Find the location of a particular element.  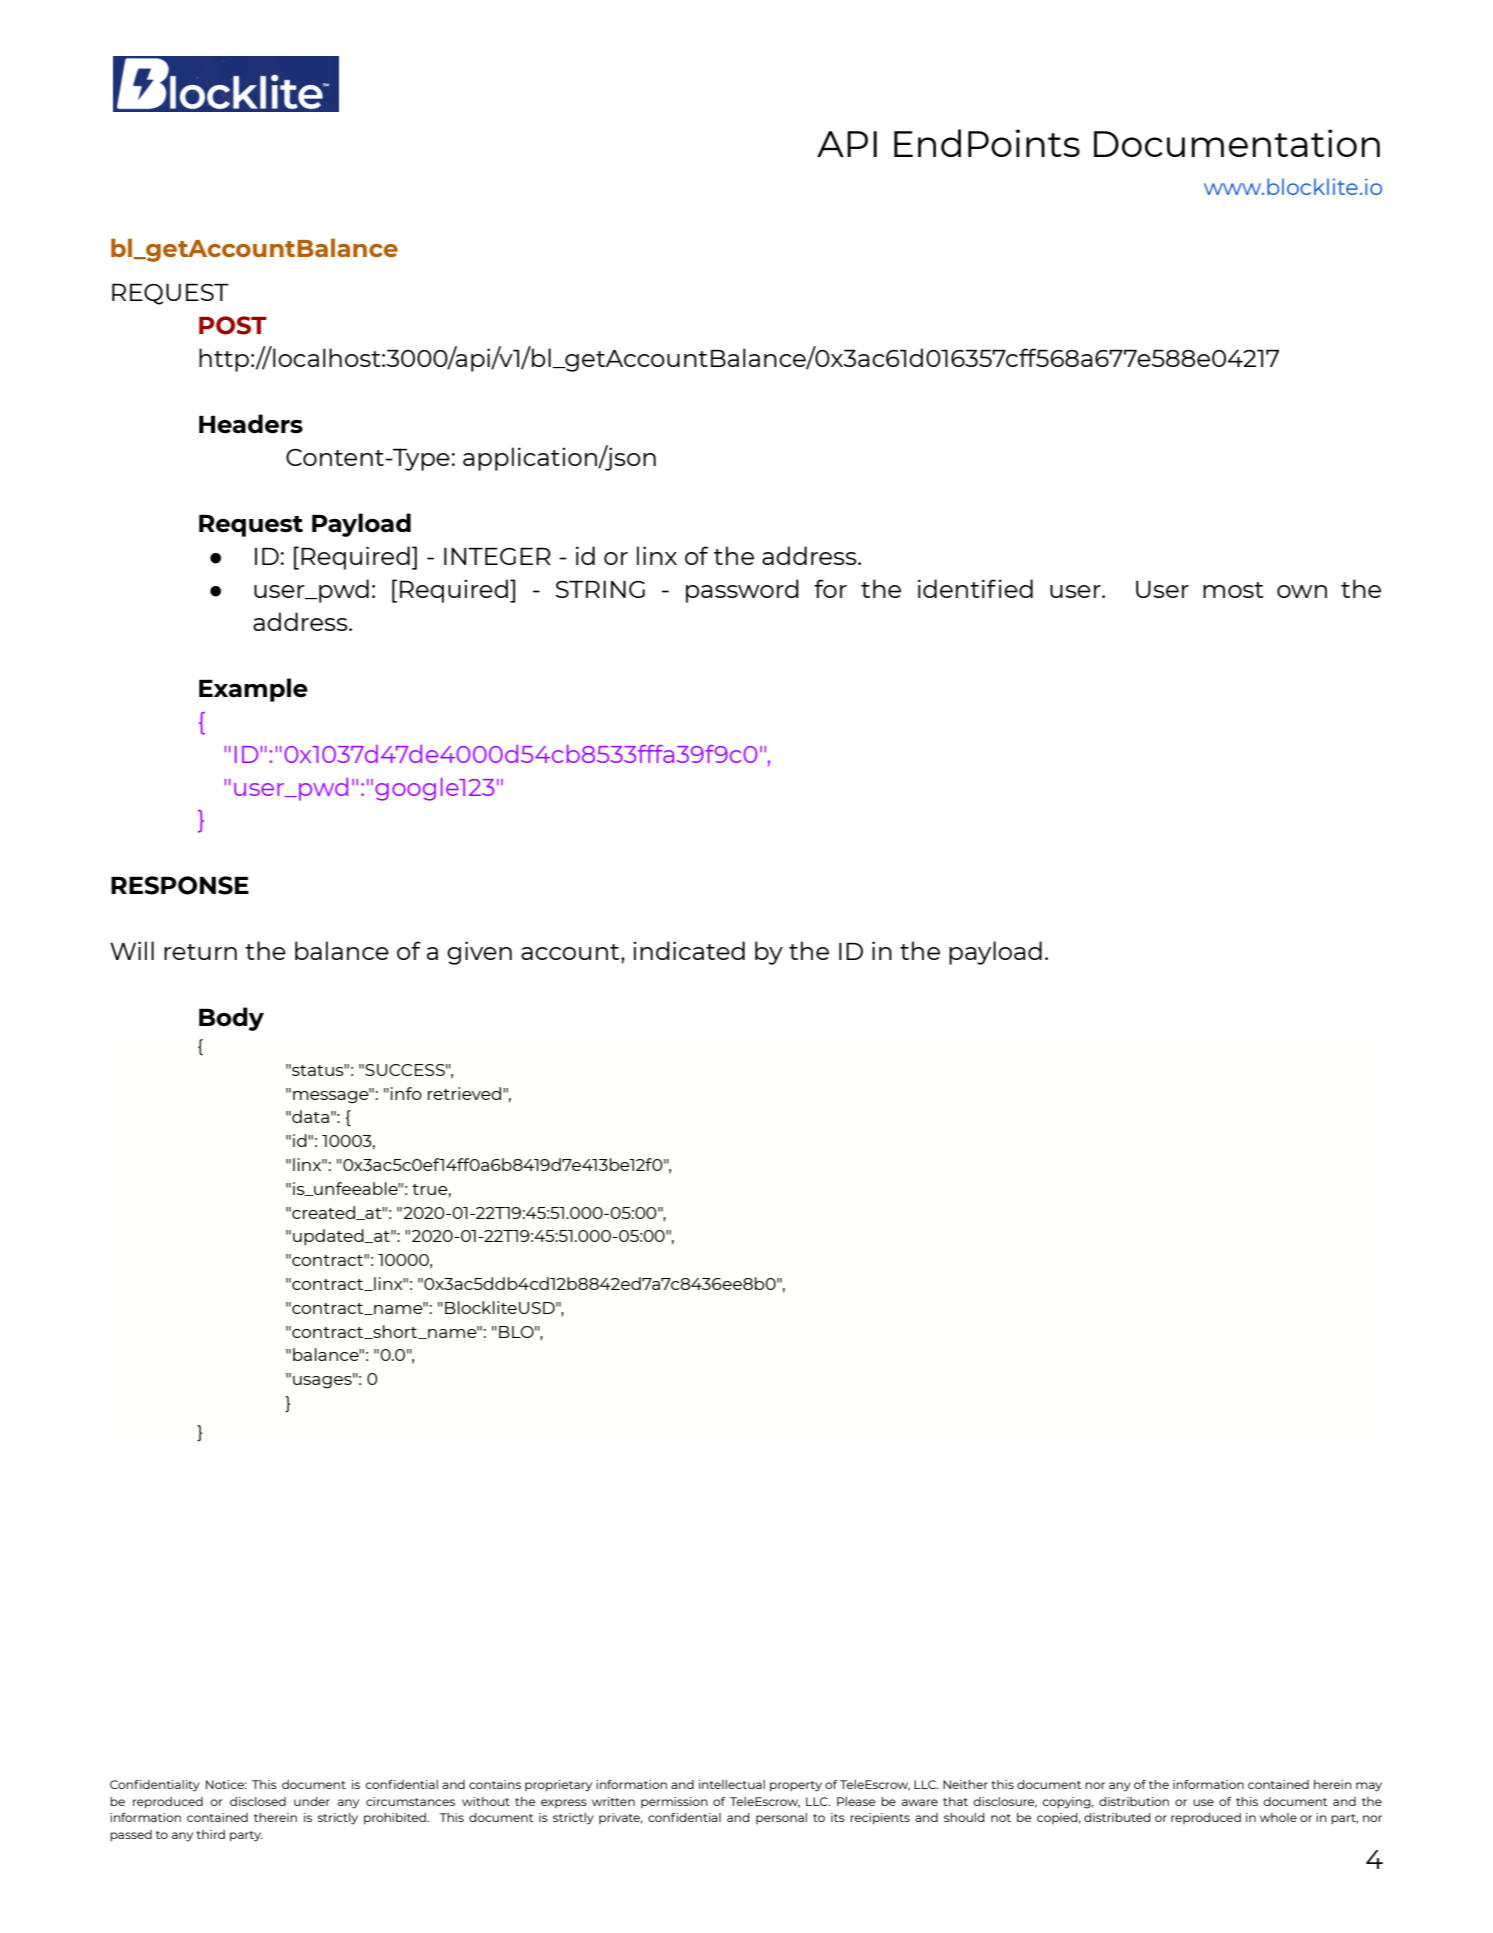

indicated is located at coordinates (689, 950).
